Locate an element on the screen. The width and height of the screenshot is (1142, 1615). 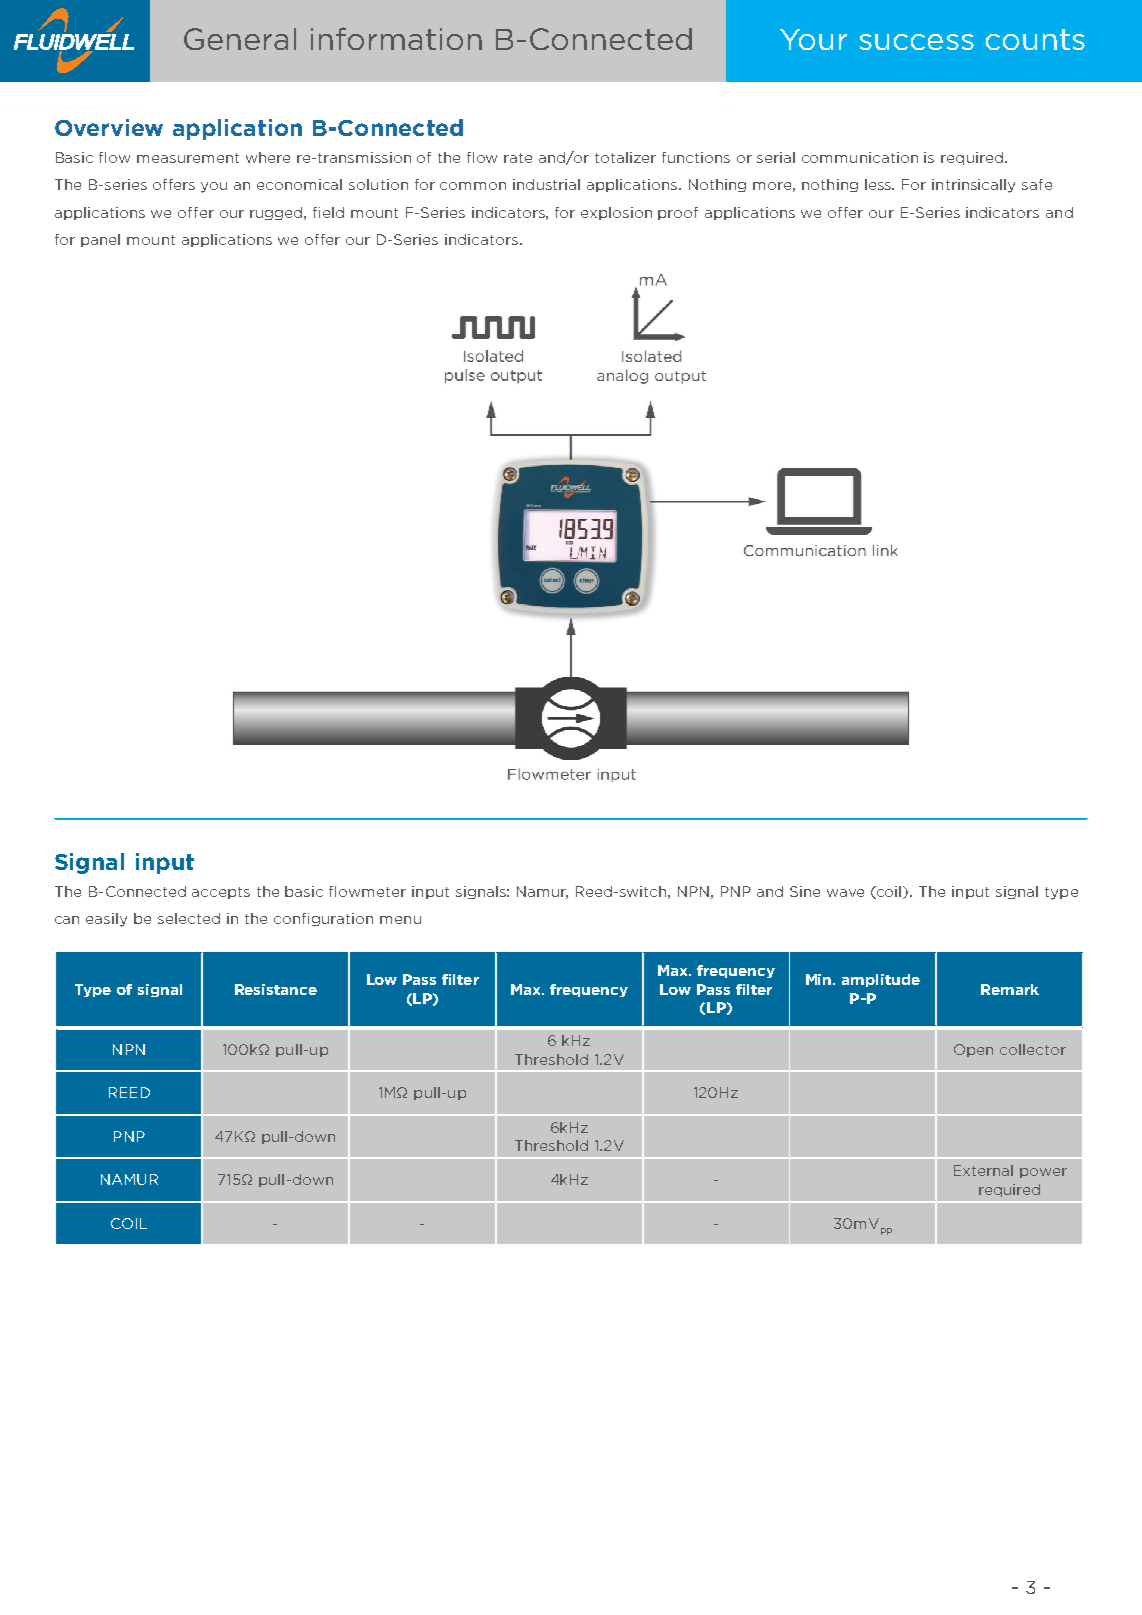
rate is located at coordinates (518, 158).
